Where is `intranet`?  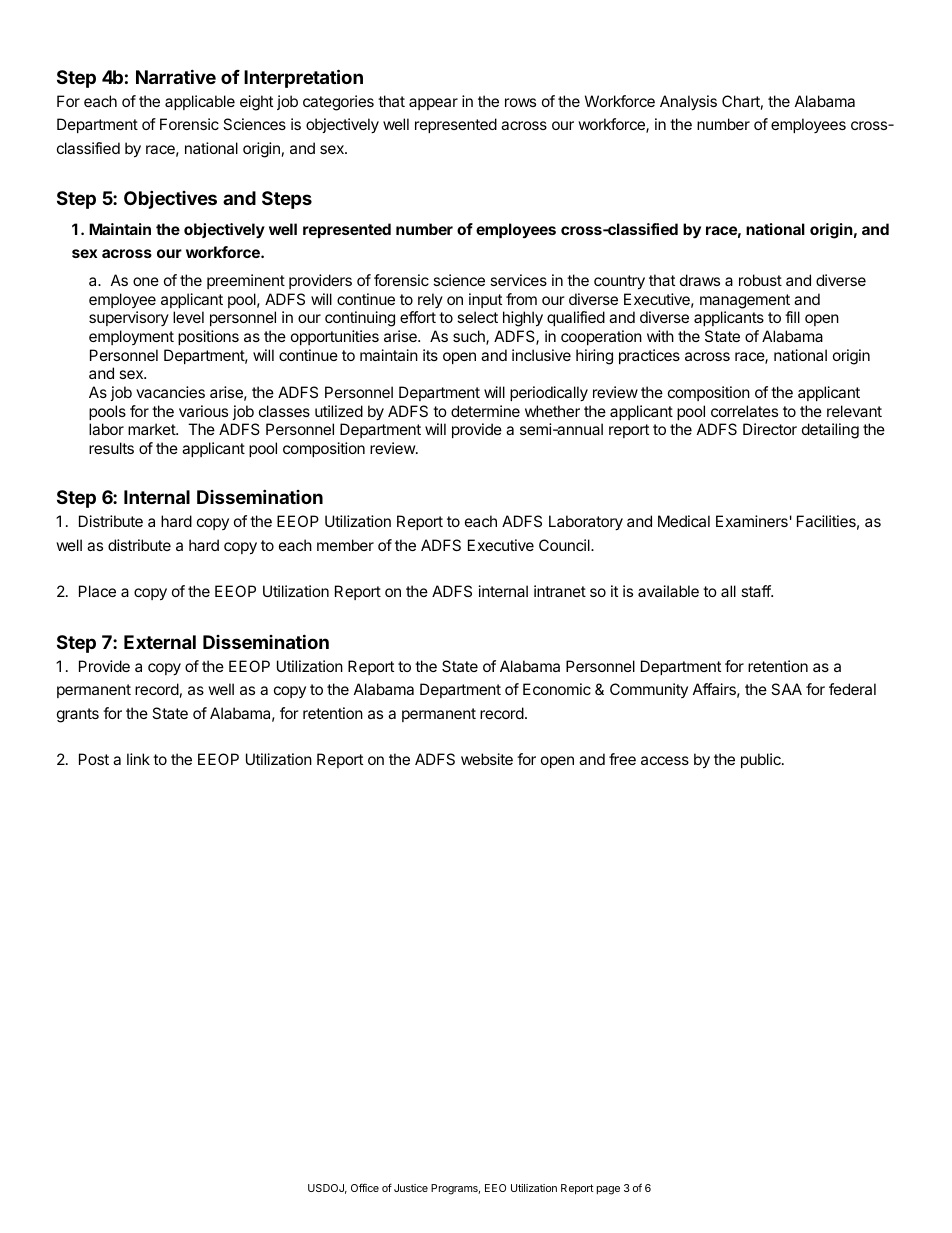
intranet is located at coordinates (560, 591).
